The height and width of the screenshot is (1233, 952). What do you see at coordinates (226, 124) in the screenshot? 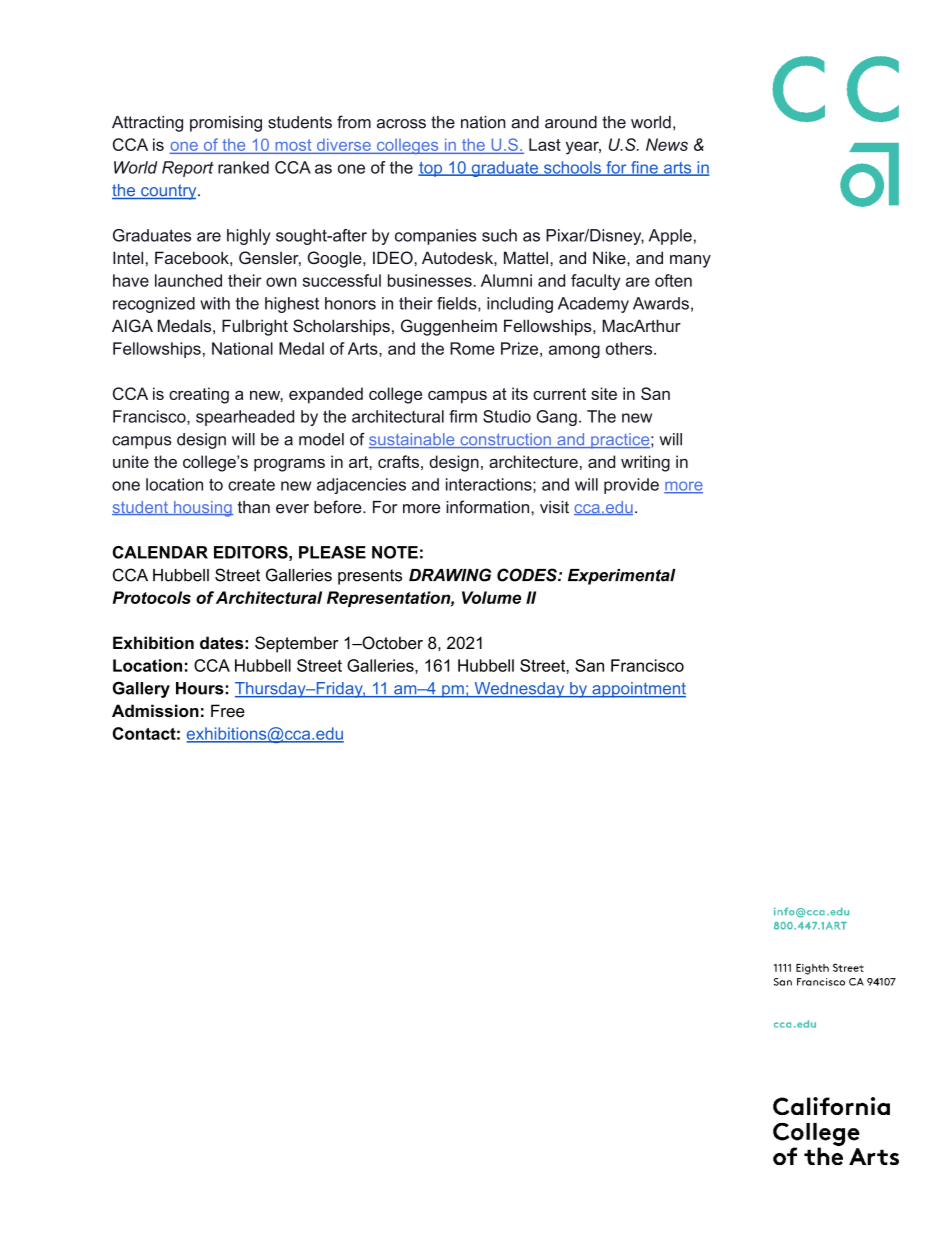
I see `promising` at bounding box center [226, 124].
